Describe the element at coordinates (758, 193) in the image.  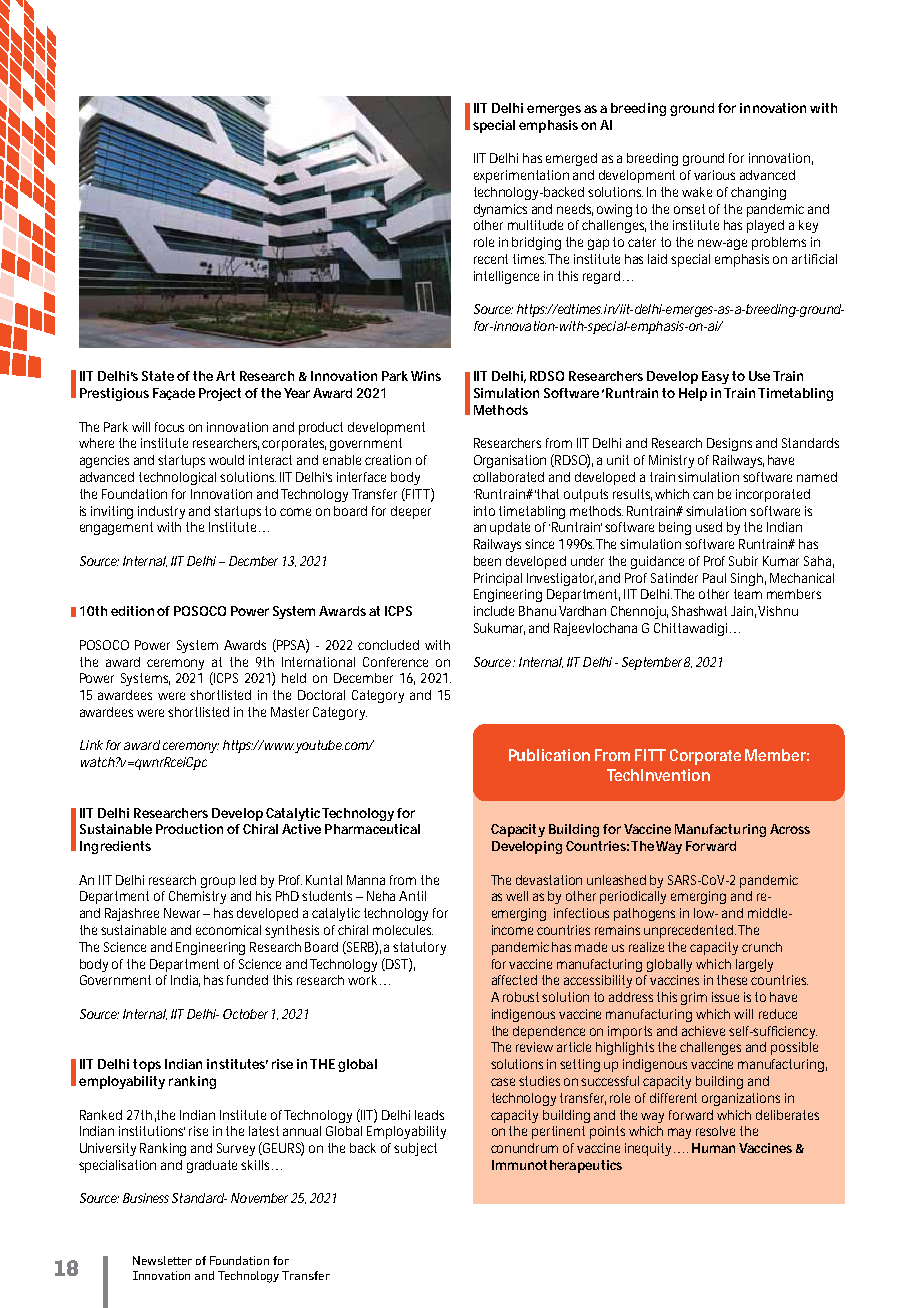
I see `changing` at that location.
